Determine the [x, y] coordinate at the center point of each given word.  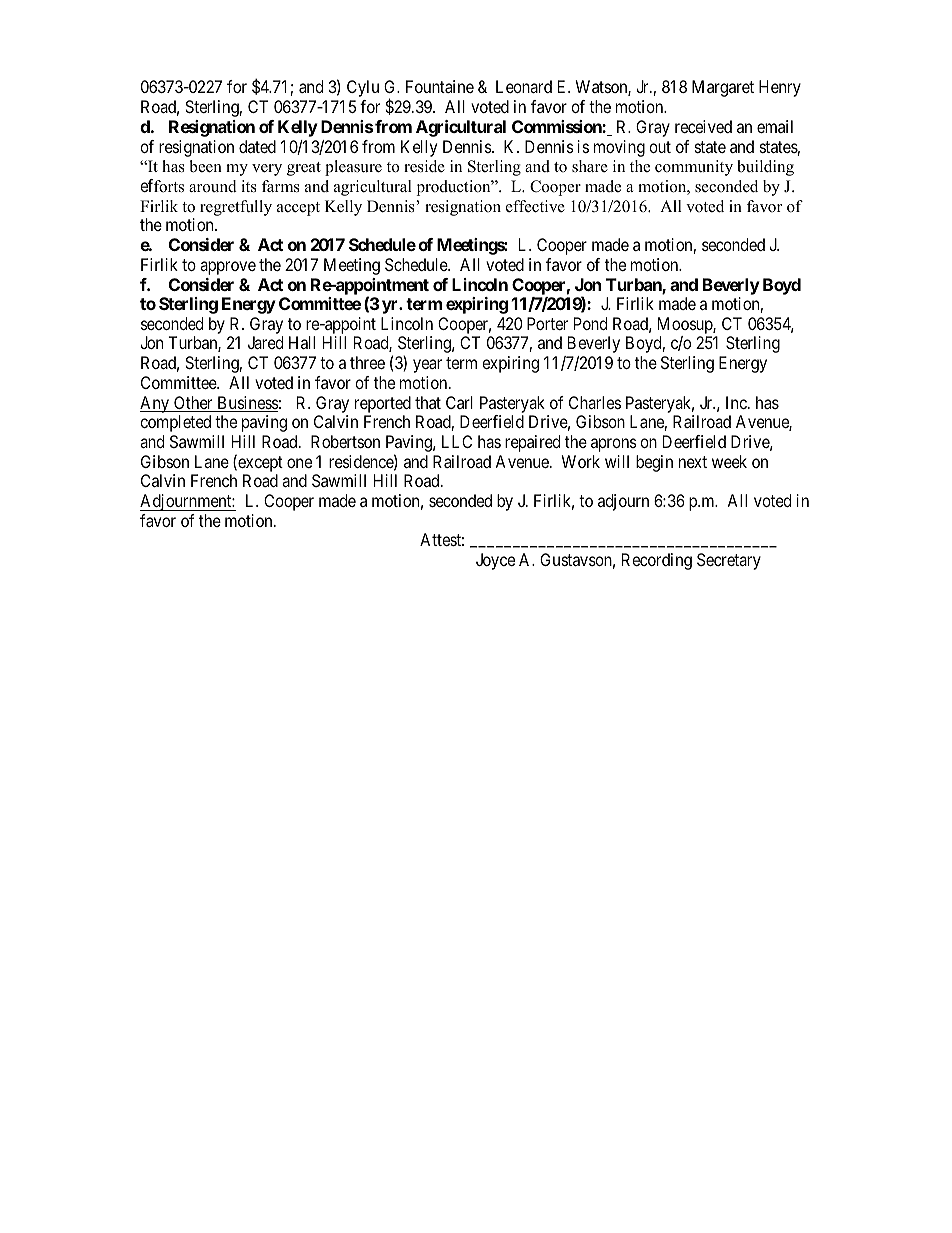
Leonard [524, 86]
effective [535, 206]
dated [257, 146]
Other [193, 404]
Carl [459, 402]
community [694, 168]
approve [228, 268]
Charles [595, 402]
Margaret [723, 88]
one [299, 463]
